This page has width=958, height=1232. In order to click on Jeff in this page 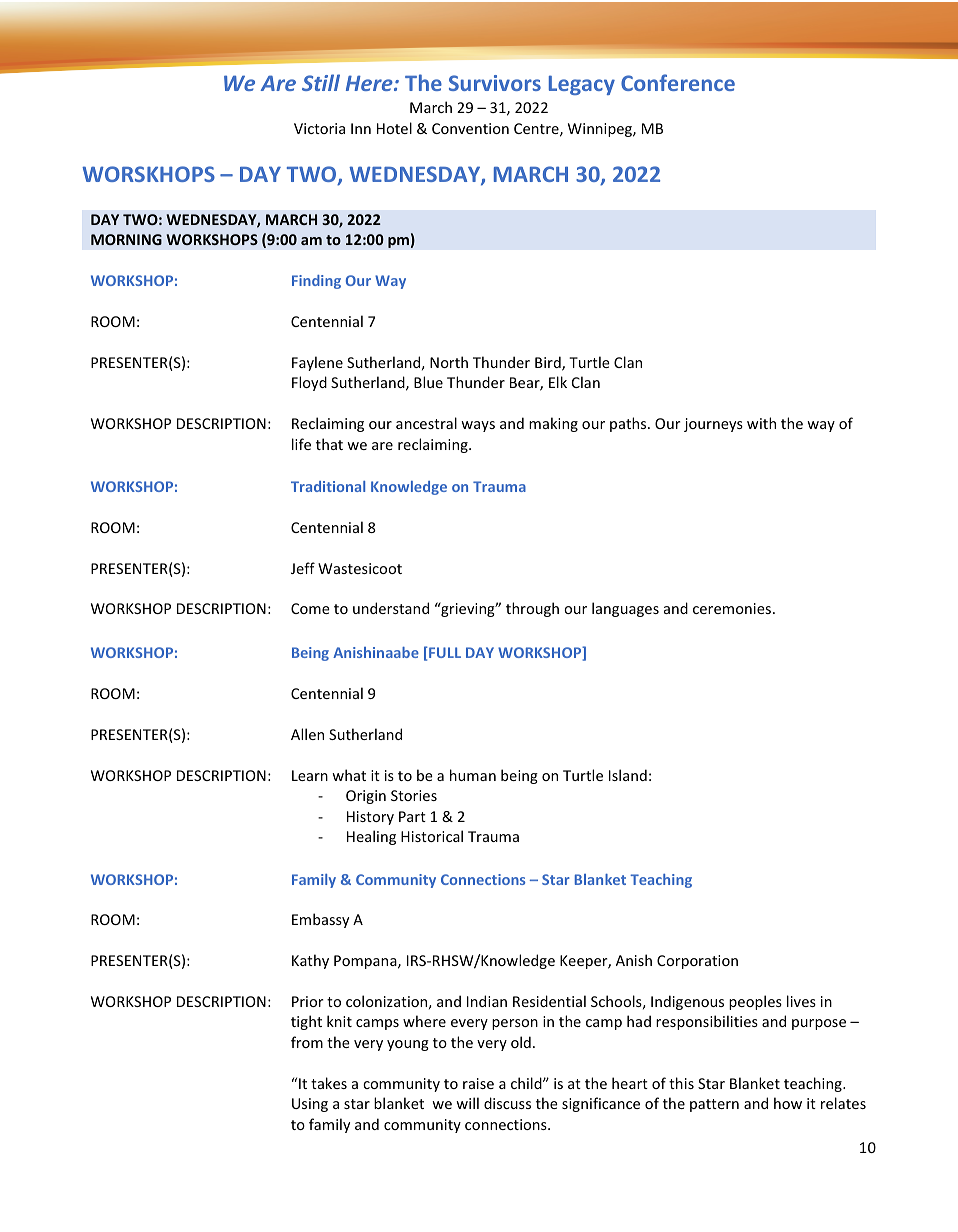, I will do `click(303, 568)`.
